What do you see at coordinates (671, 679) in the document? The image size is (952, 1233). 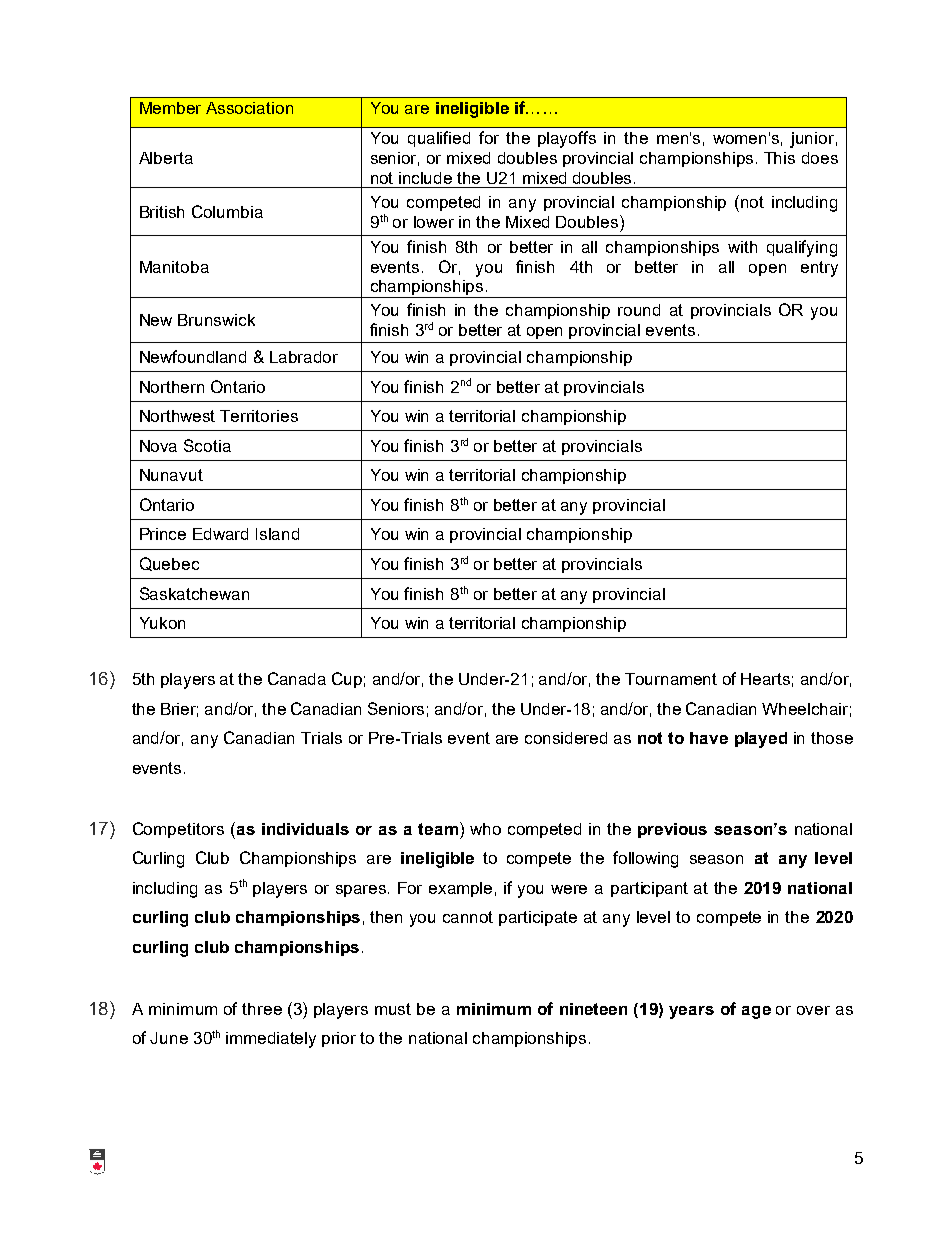 I see `Tournament` at bounding box center [671, 679].
